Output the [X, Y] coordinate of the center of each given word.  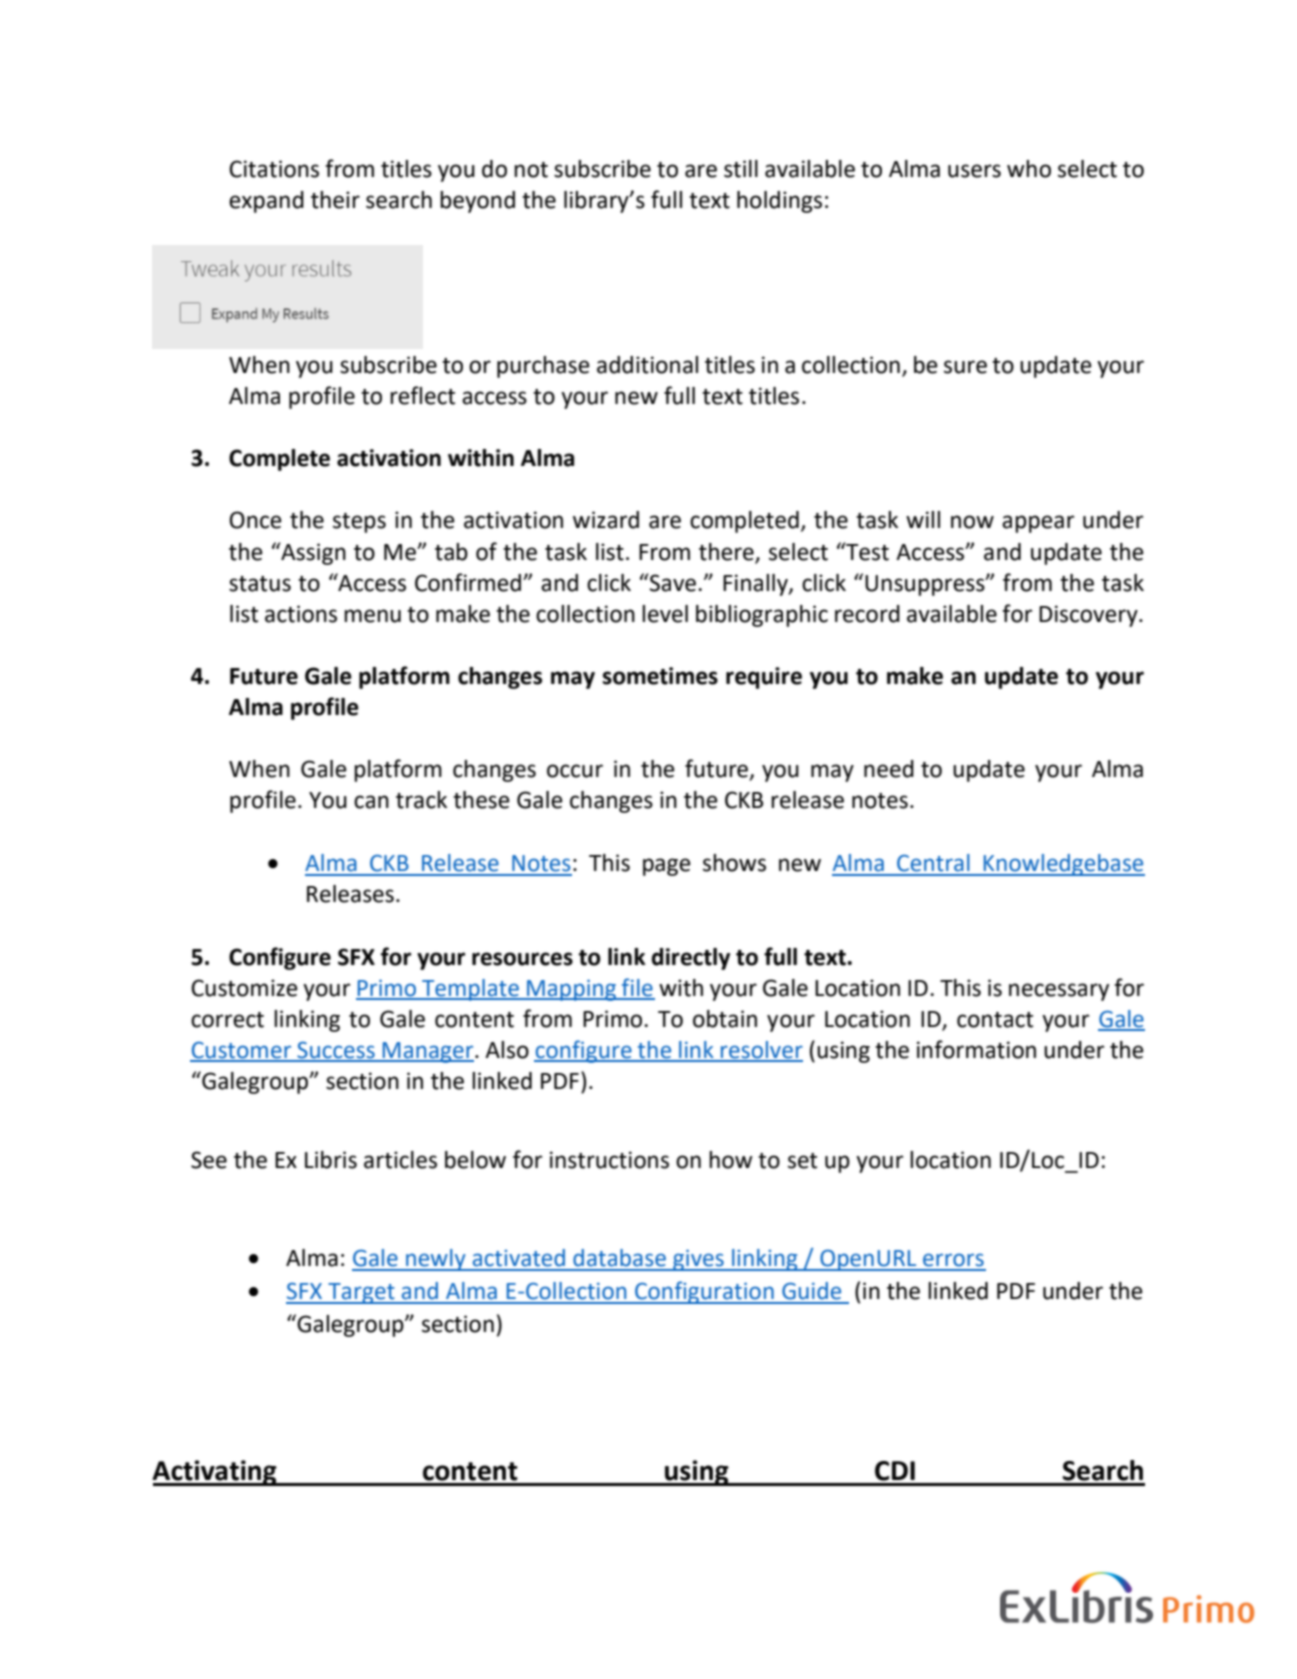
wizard [606, 520]
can [371, 802]
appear [1038, 524]
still [741, 169]
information [976, 1049]
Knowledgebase [1063, 865]
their [335, 200]
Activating [215, 1473]
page [667, 867]
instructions [609, 1160]
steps [359, 523]
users [974, 171]
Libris [331, 1160]
